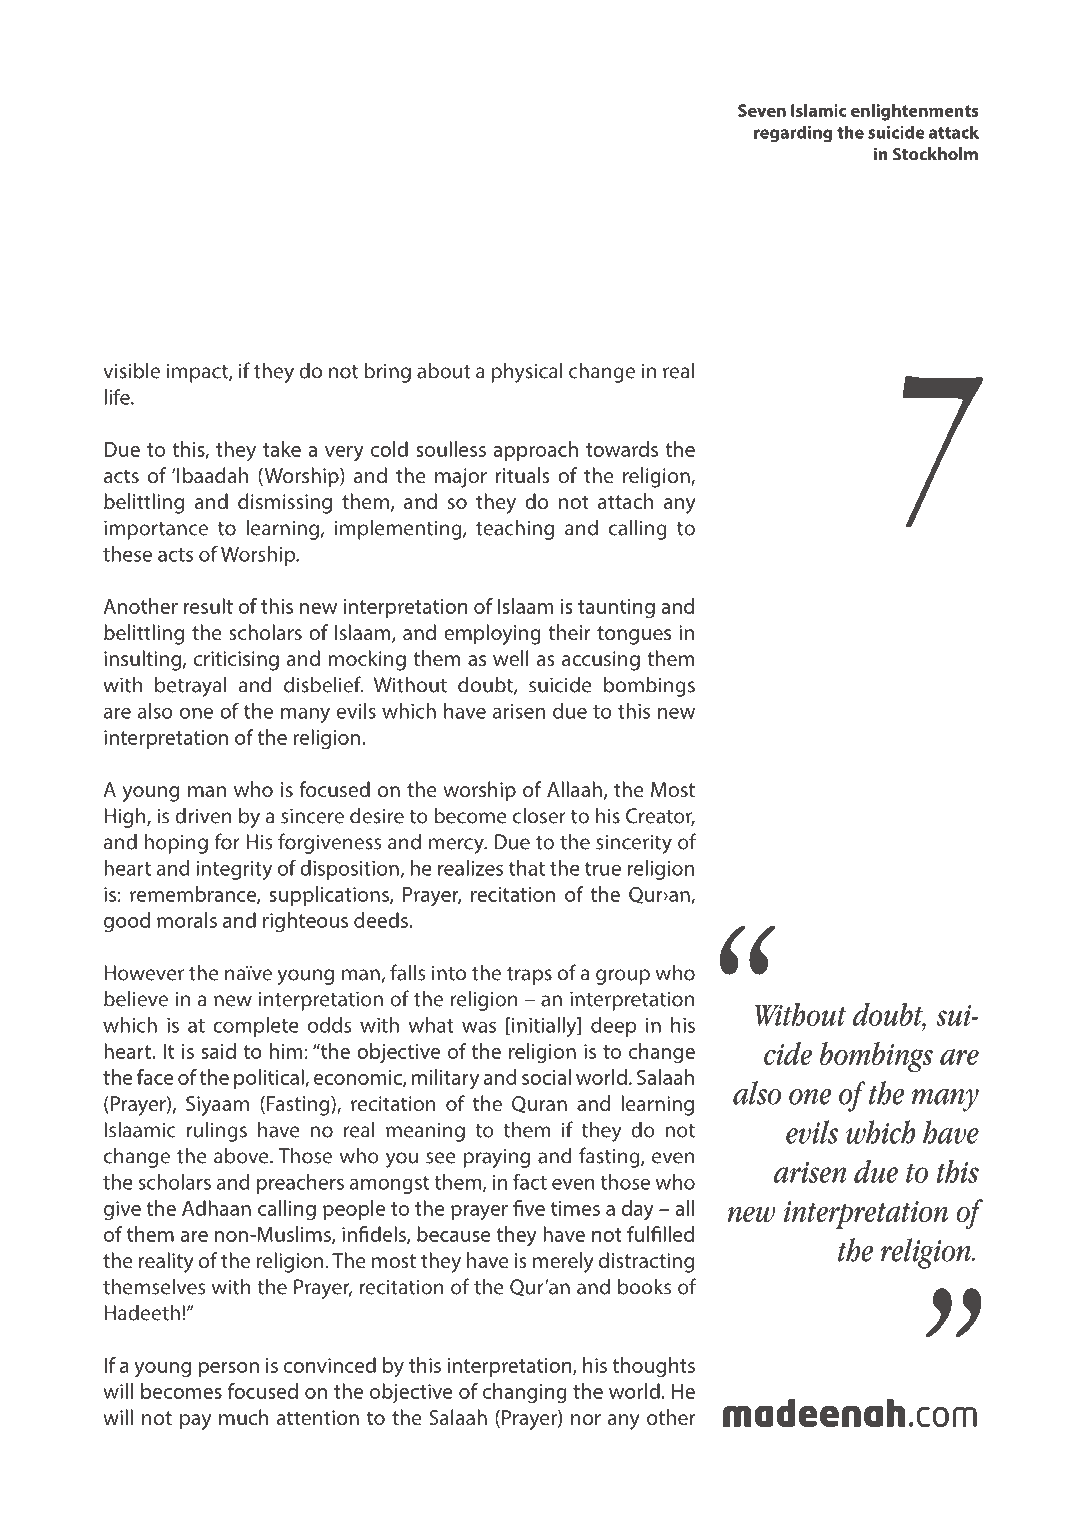  Describe the element at coordinates (525, 1393) in the screenshot. I see `changing` at that location.
